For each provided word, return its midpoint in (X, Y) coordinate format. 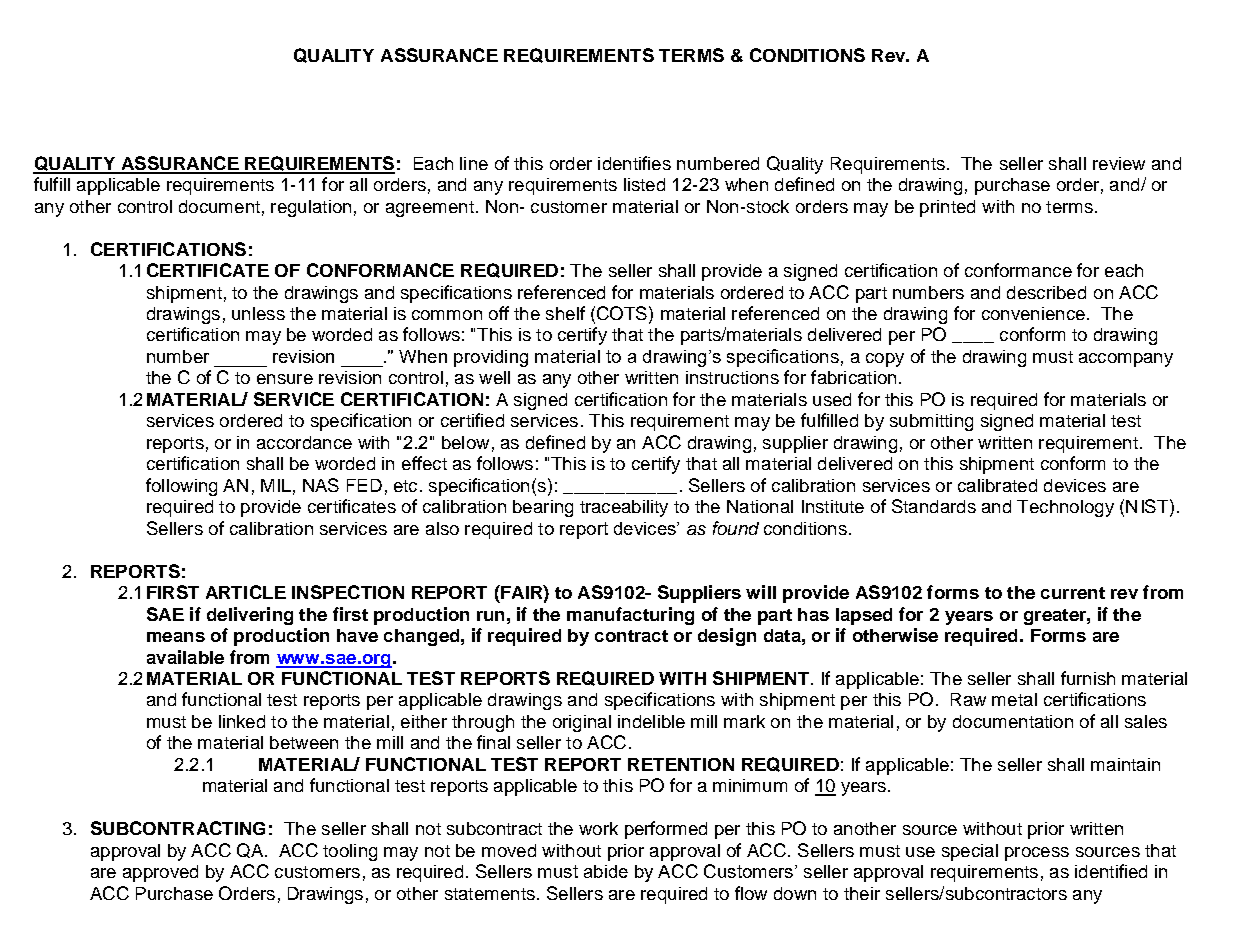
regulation (311, 208)
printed (947, 208)
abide (606, 871)
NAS (321, 485)
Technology (1065, 508)
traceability (624, 508)
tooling (350, 852)
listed (644, 184)
